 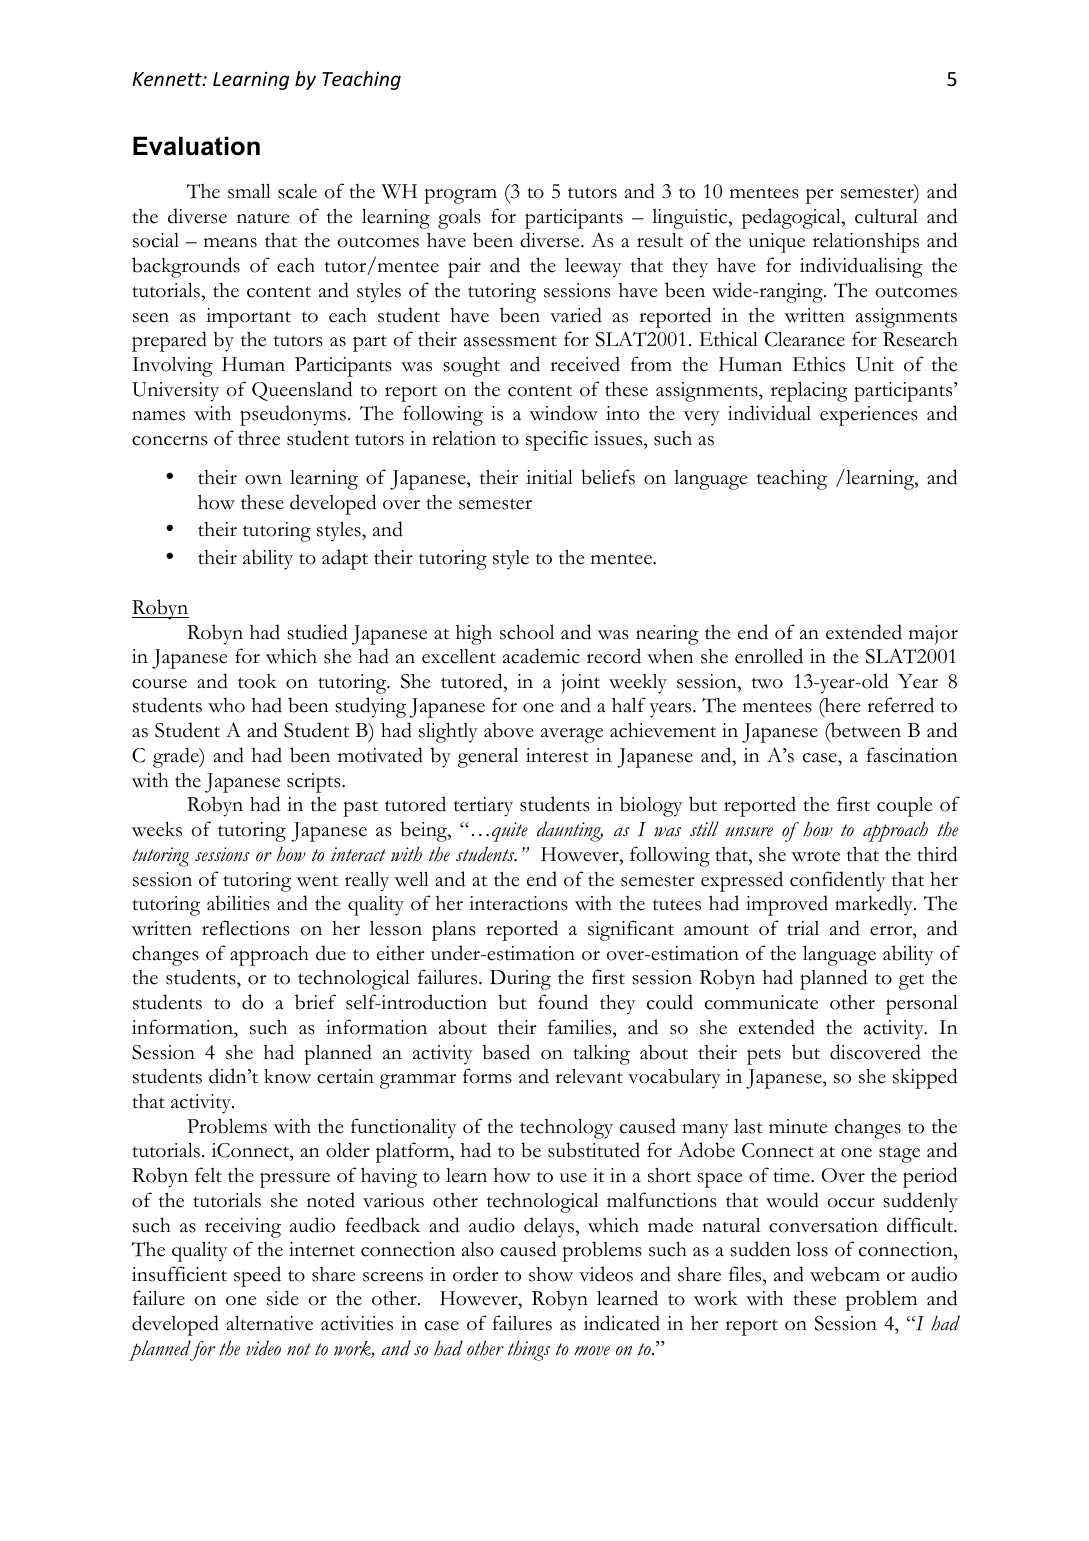 I want to click on relevant, so click(x=589, y=1076).
